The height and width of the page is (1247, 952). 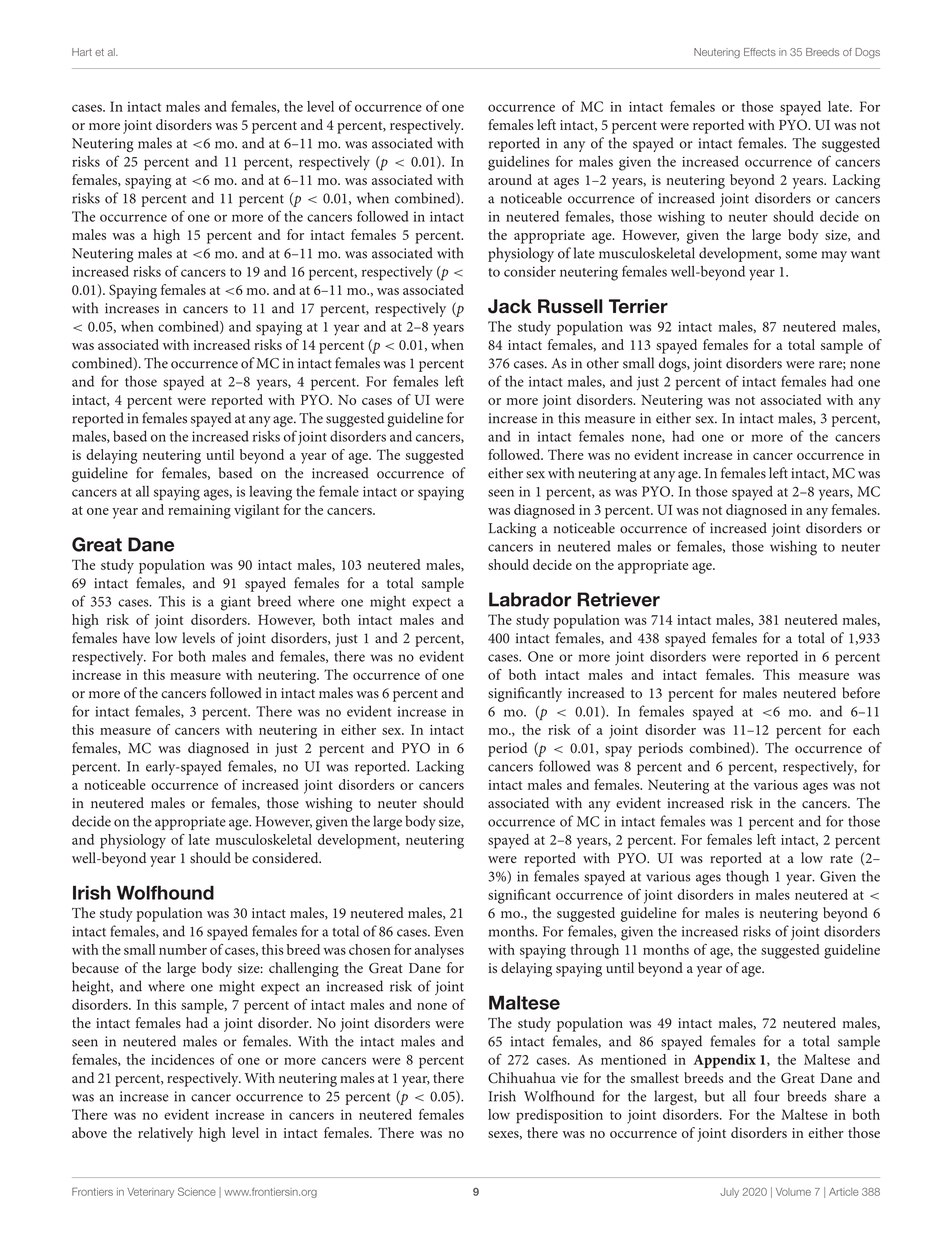 What do you see at coordinates (638, 306) in the page?
I see `Terrier` at bounding box center [638, 306].
